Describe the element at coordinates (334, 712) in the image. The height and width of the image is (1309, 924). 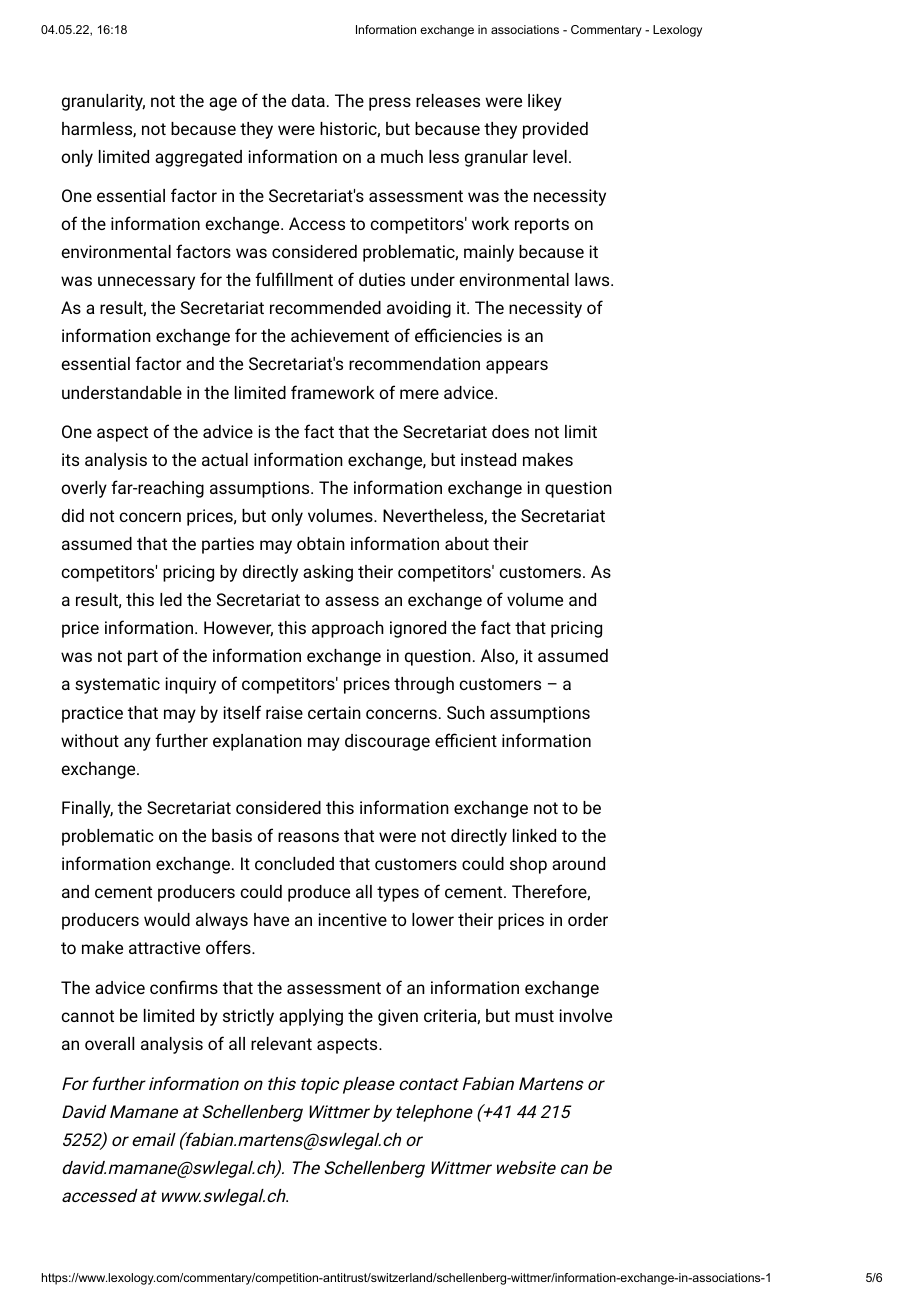
I see `certain` at that location.
